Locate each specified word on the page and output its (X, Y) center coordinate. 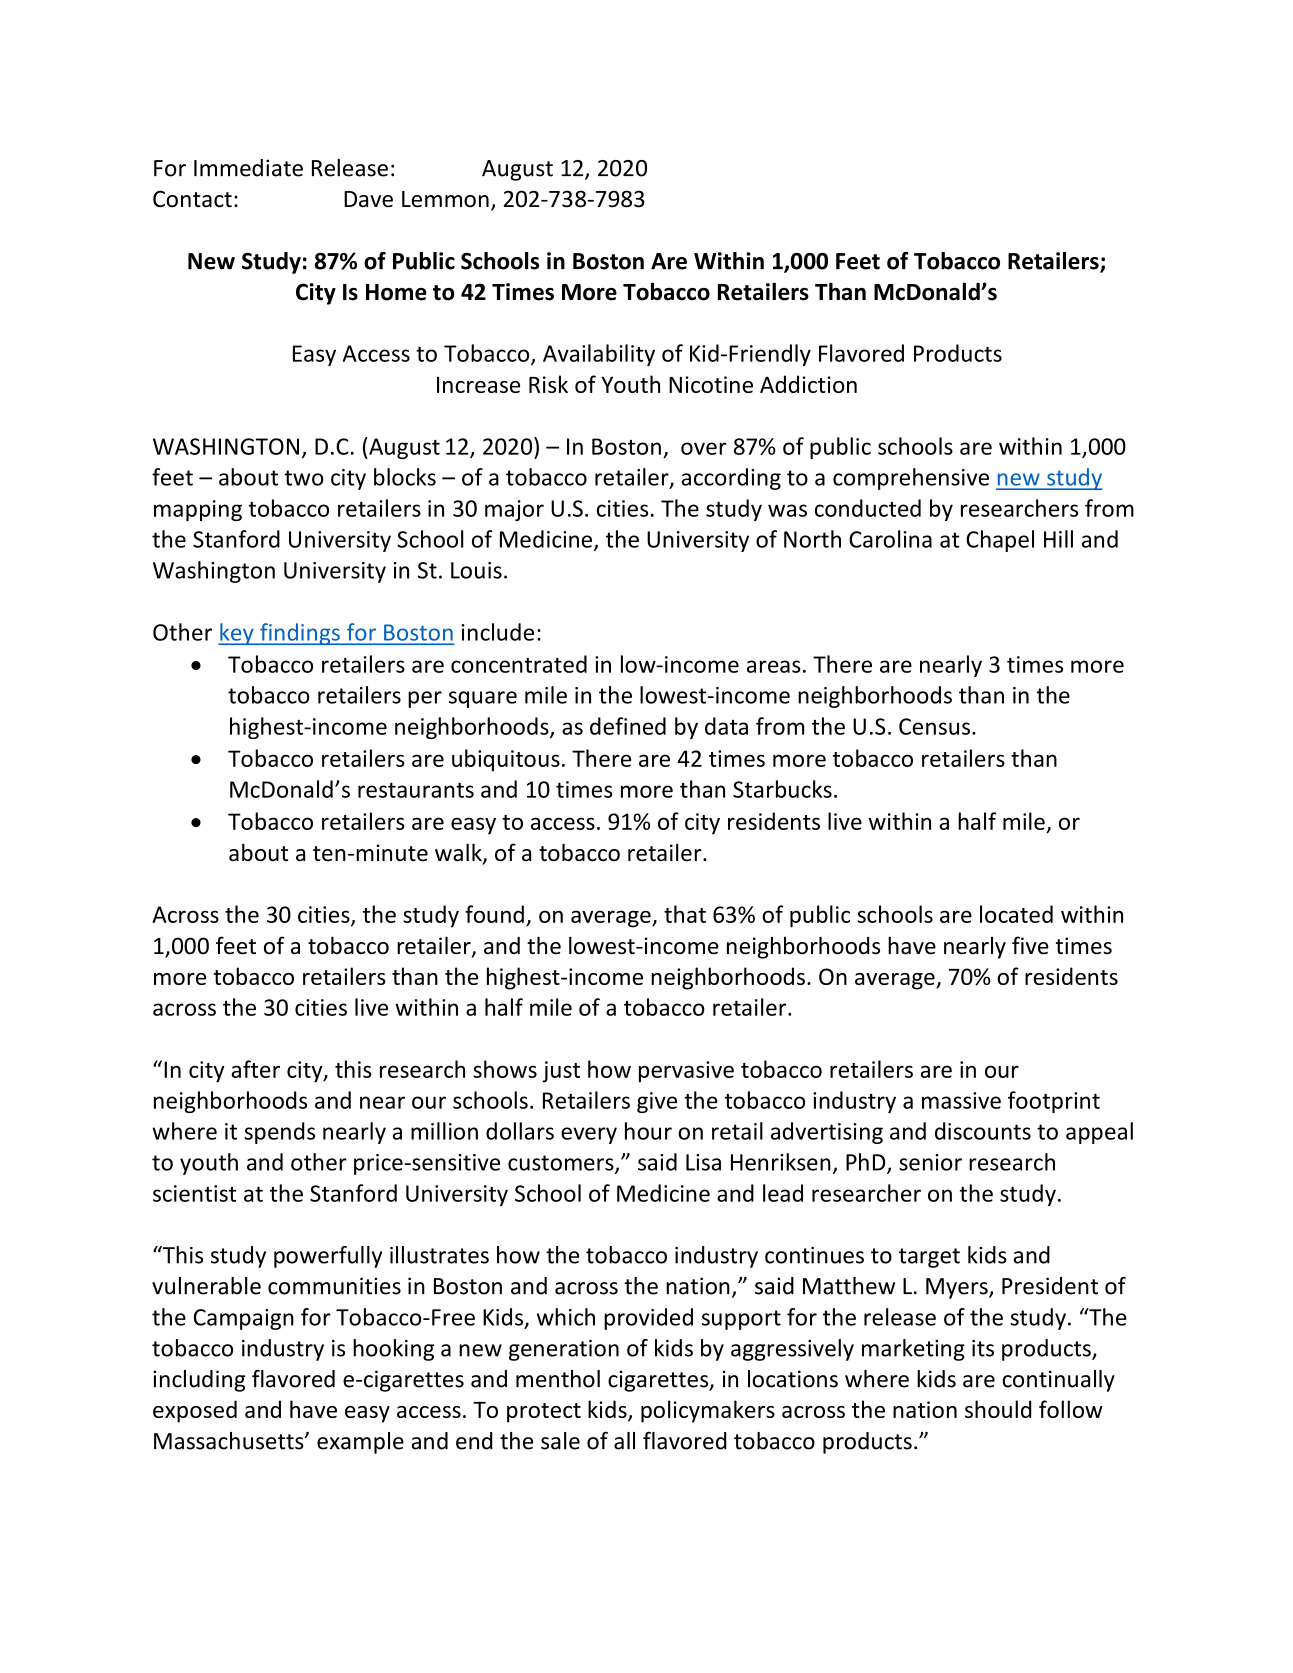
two (304, 478)
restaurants (416, 790)
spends (280, 1133)
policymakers (708, 1411)
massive (961, 1100)
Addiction (808, 384)
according (731, 479)
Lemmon (445, 199)
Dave (368, 199)
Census (934, 726)
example (360, 1443)
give (657, 1102)
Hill (1058, 539)
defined (628, 726)
